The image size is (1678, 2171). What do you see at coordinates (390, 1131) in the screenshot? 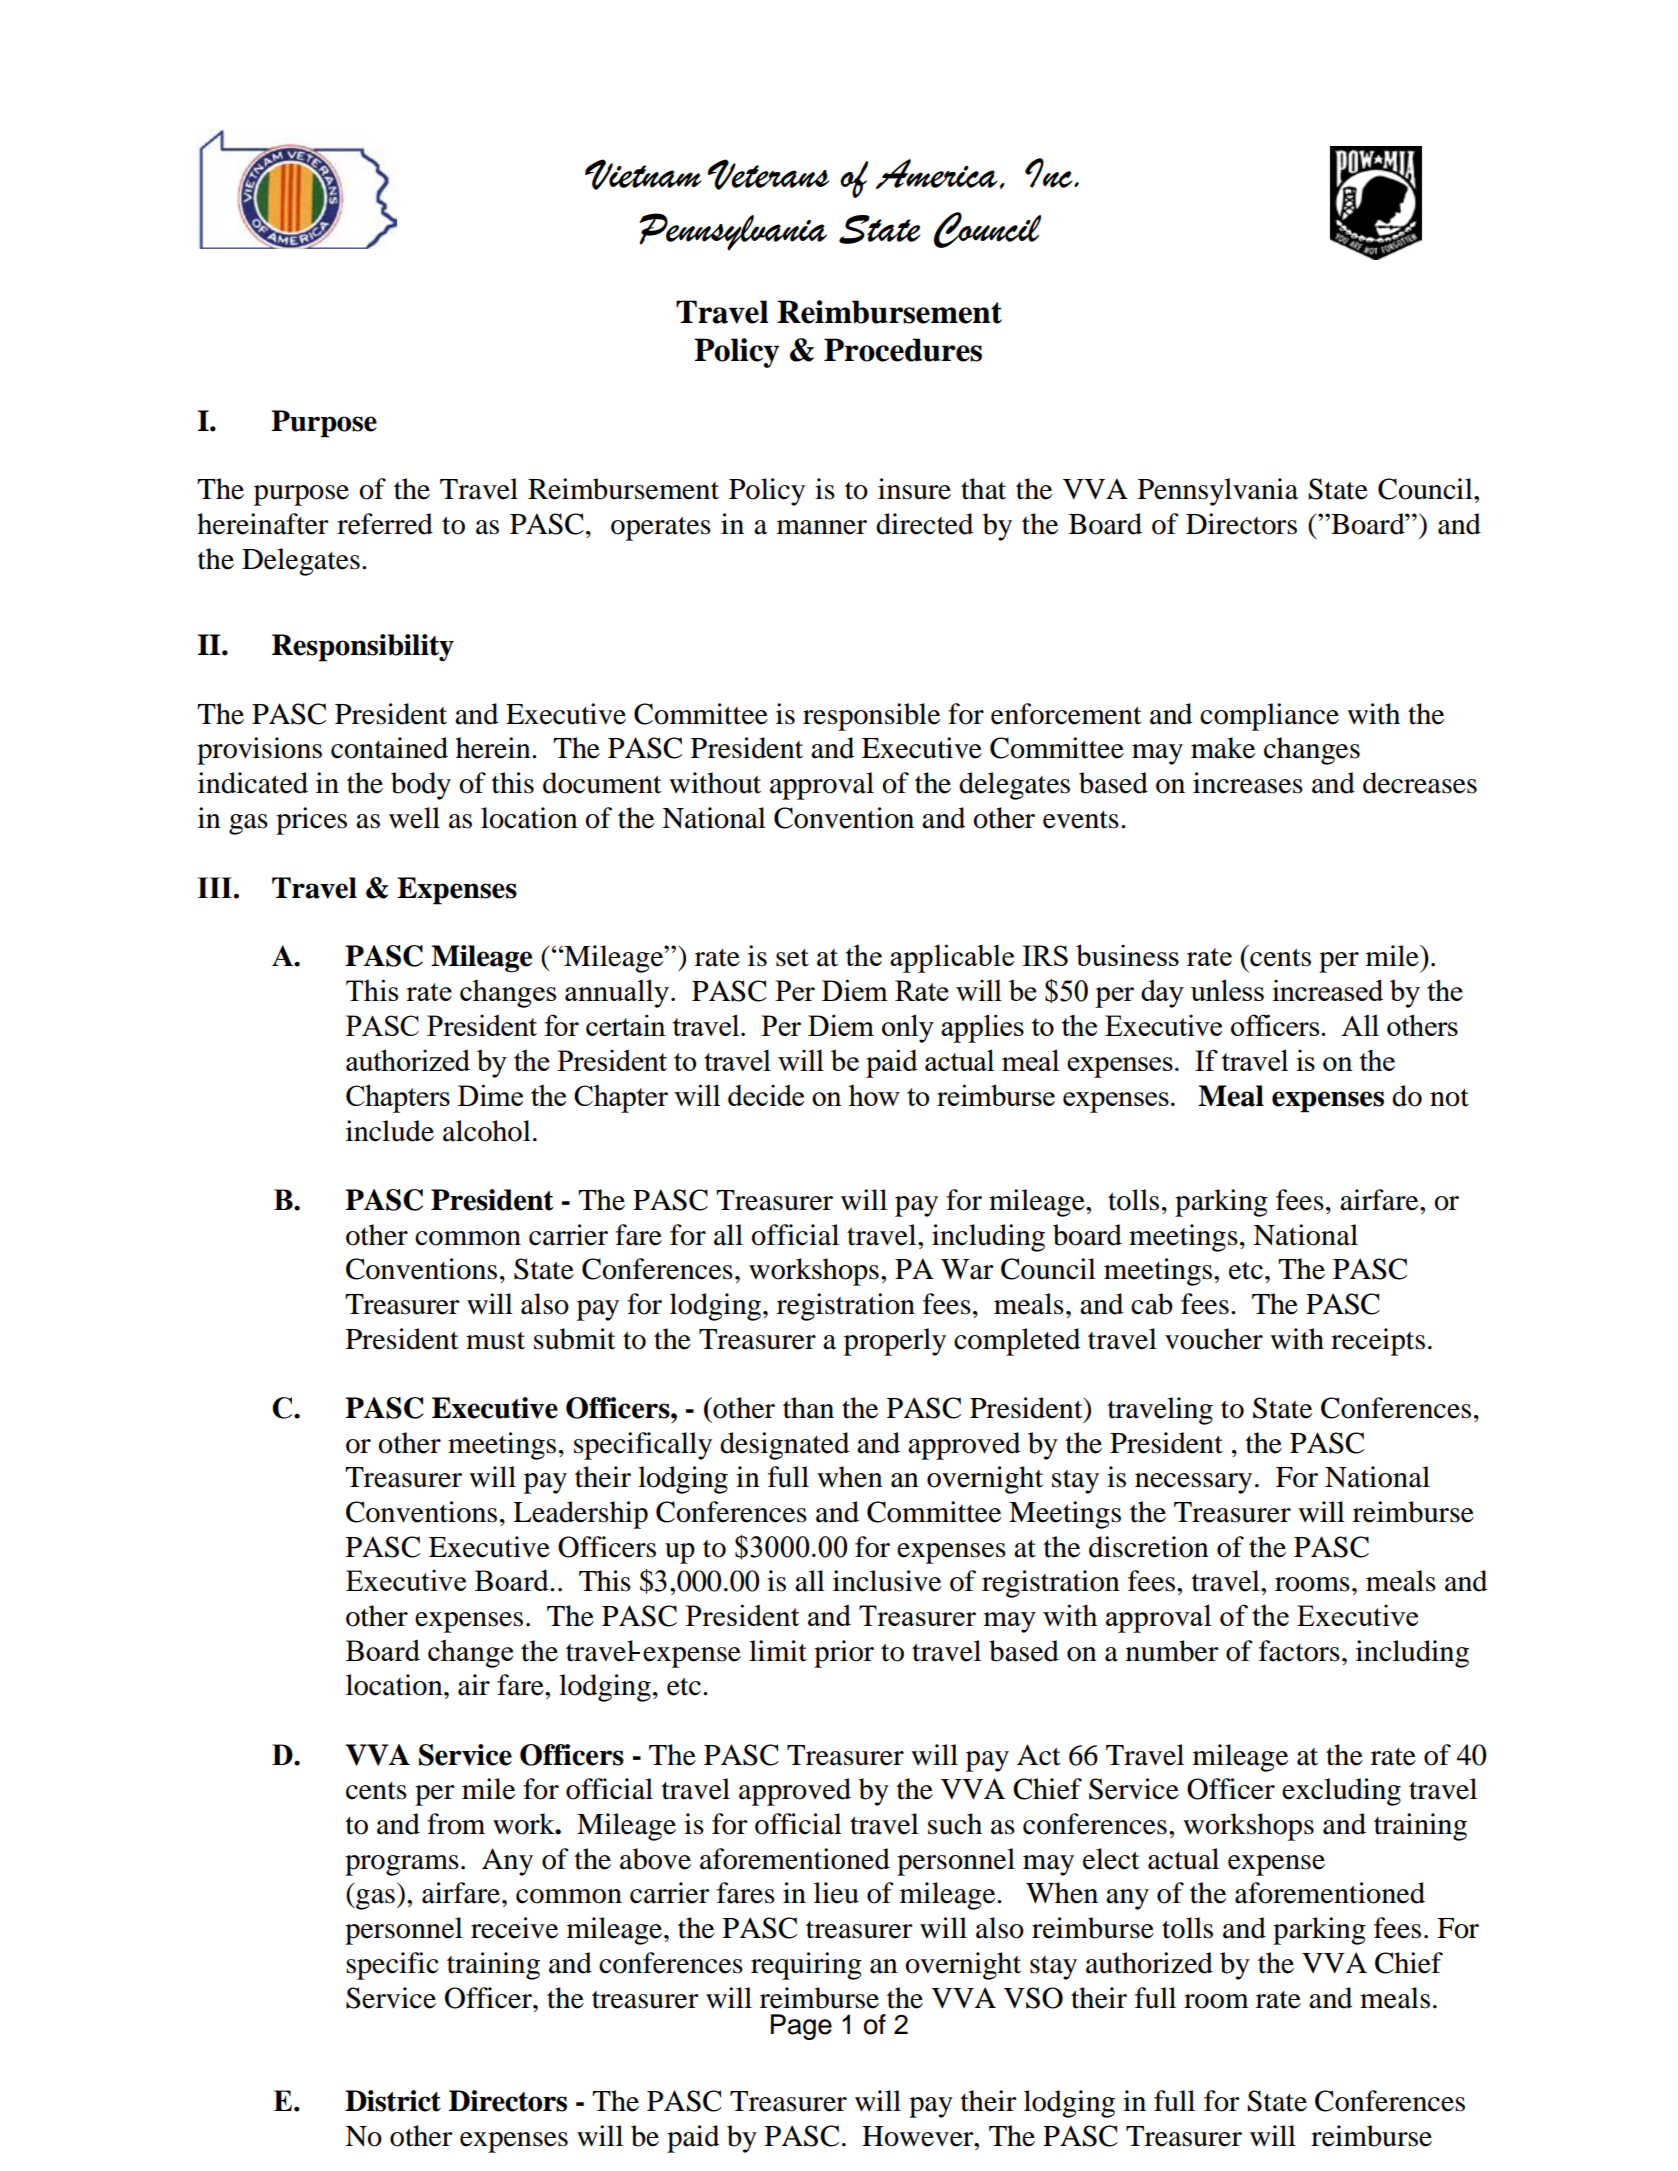
I see `include` at bounding box center [390, 1131].
